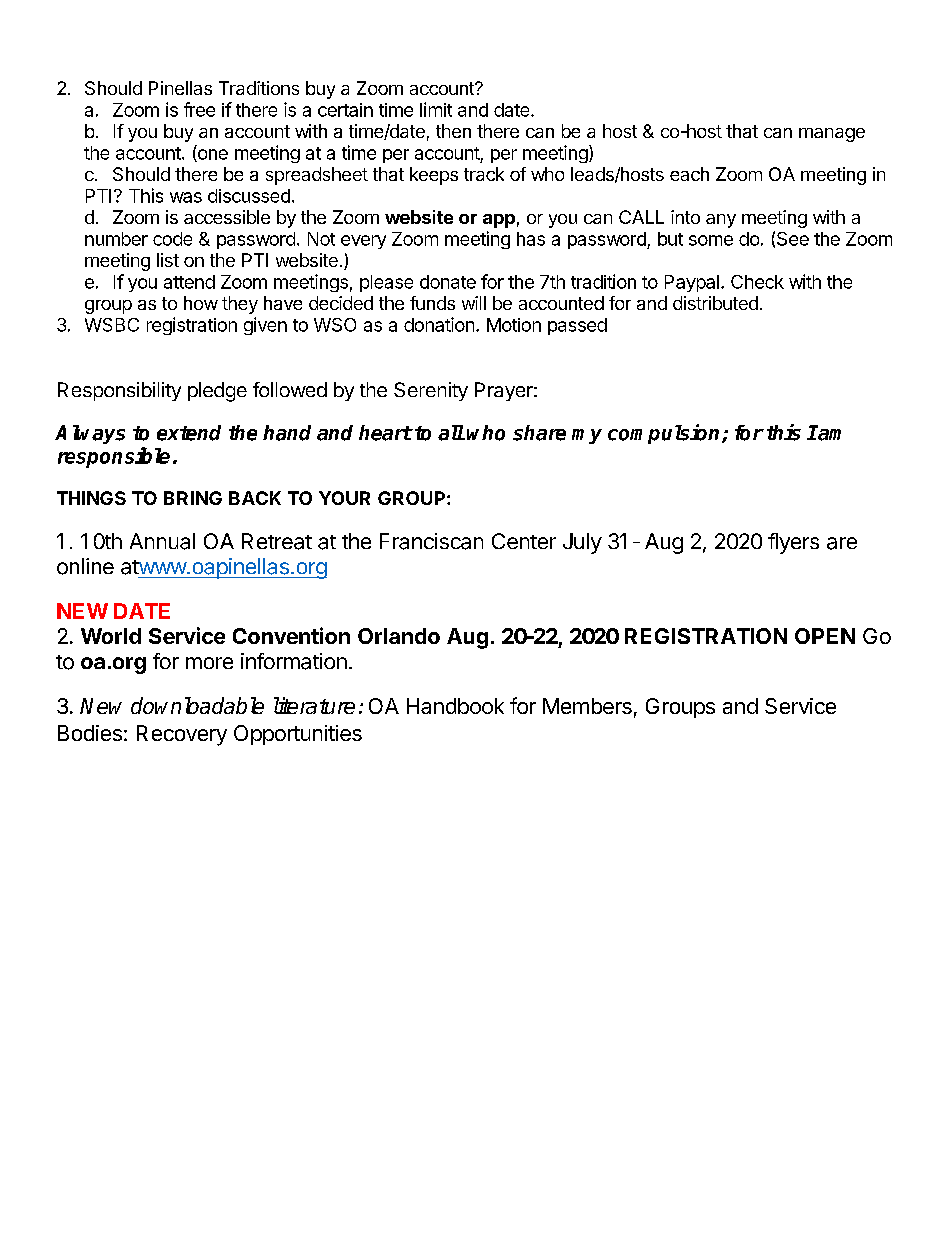 The image size is (952, 1233). What do you see at coordinates (199, 109) in the screenshot?
I see `free` at bounding box center [199, 109].
